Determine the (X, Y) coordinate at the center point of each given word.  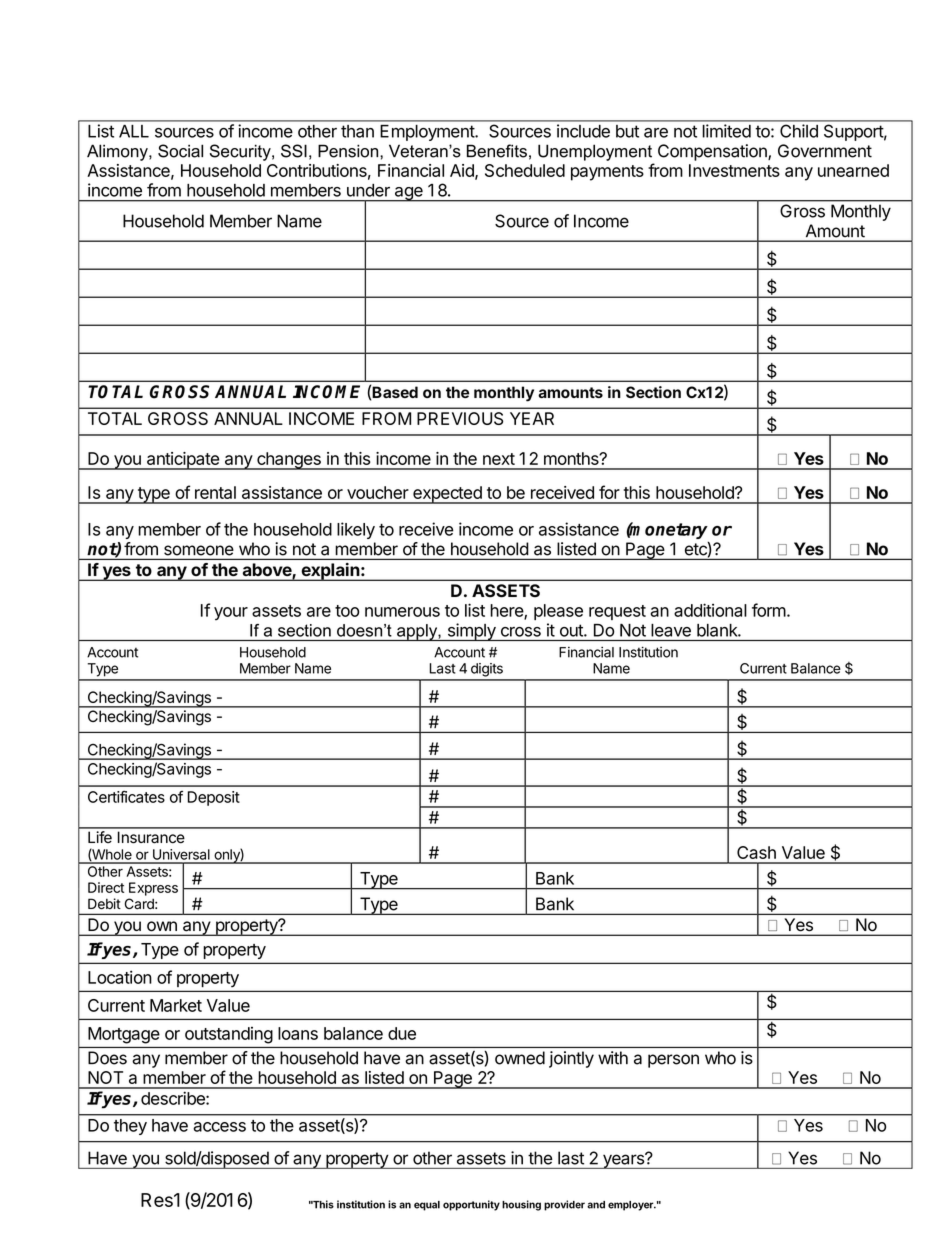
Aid (463, 171)
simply (471, 632)
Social (180, 151)
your (231, 614)
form (769, 610)
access (219, 1127)
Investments (734, 170)
